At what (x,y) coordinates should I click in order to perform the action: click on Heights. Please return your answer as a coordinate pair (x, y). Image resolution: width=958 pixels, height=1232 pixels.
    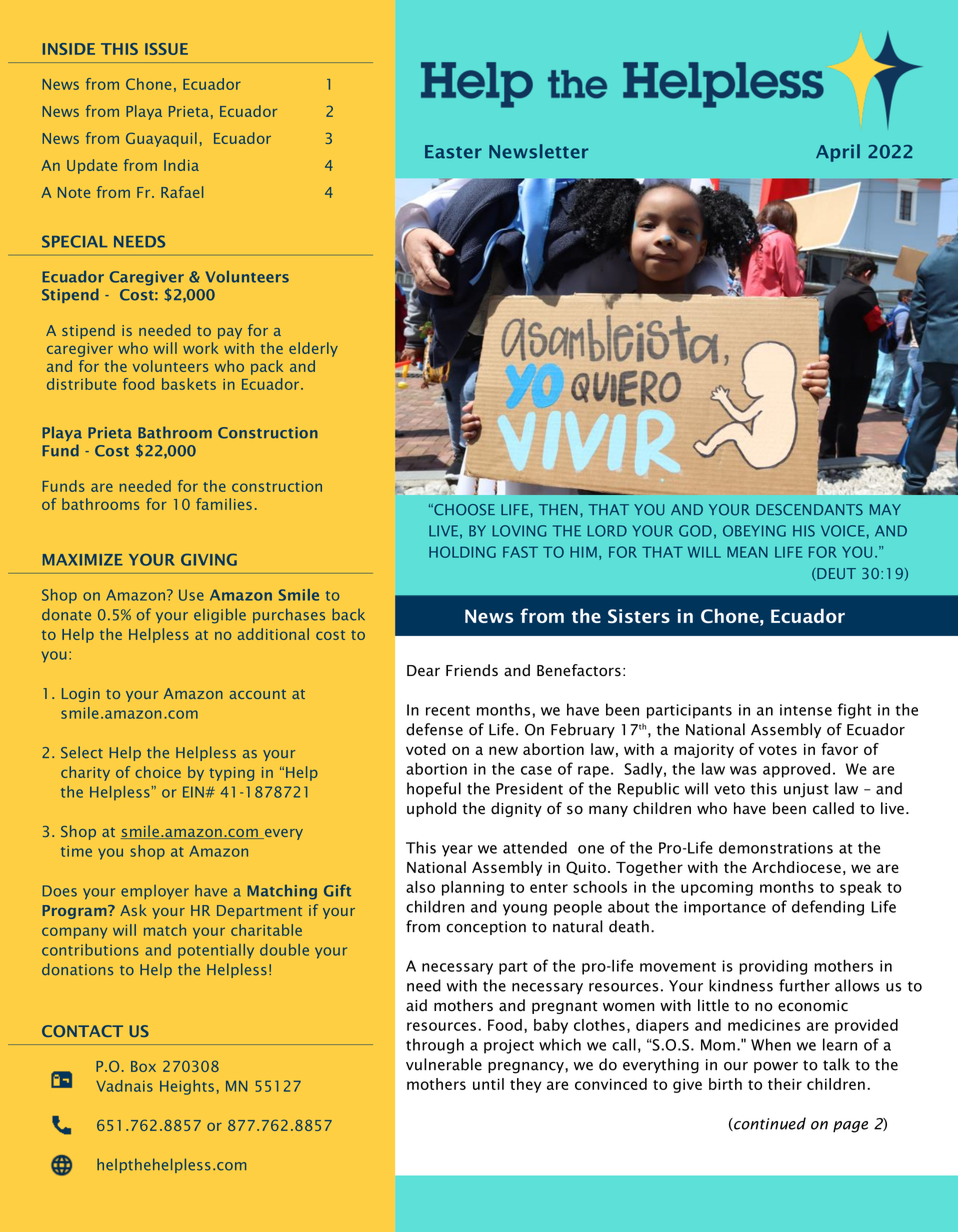
    Looking at the image, I should click on (187, 1087).
